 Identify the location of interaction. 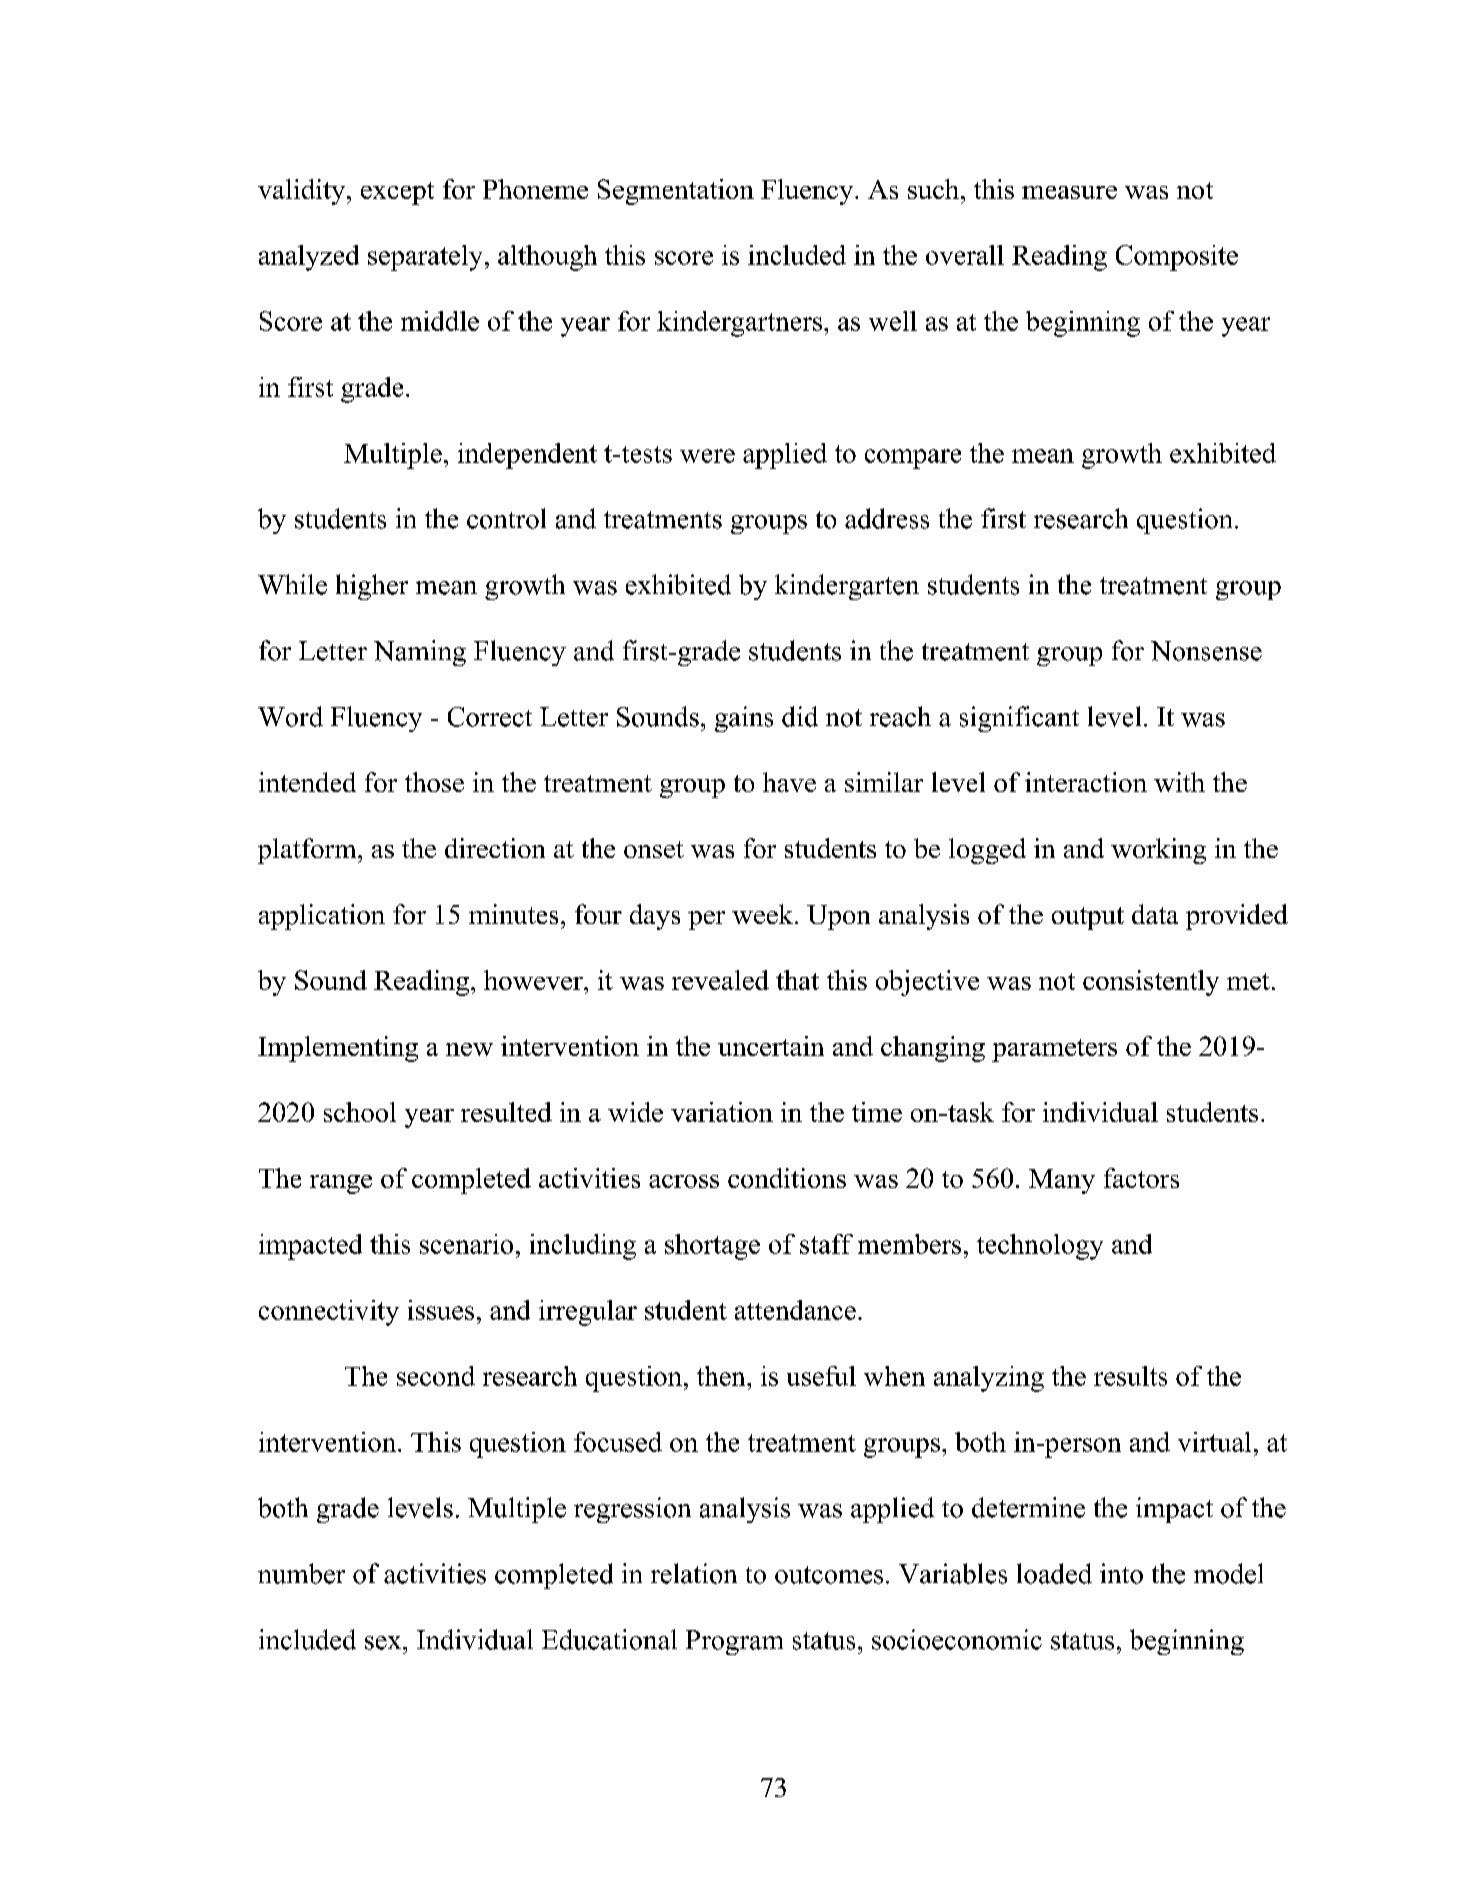
(1086, 782).
